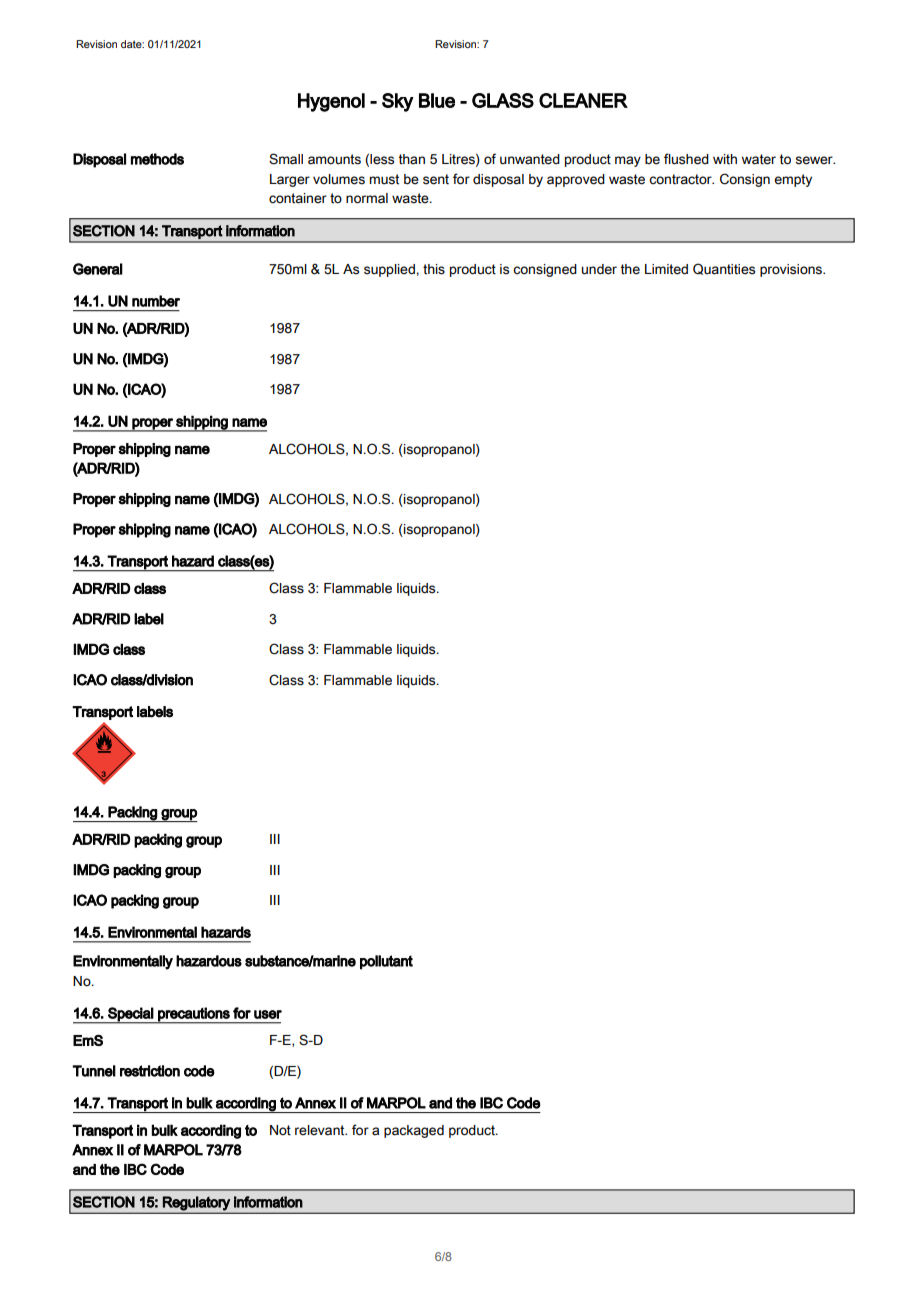  Describe the element at coordinates (156, 301) in the screenshot. I see `number` at that location.
